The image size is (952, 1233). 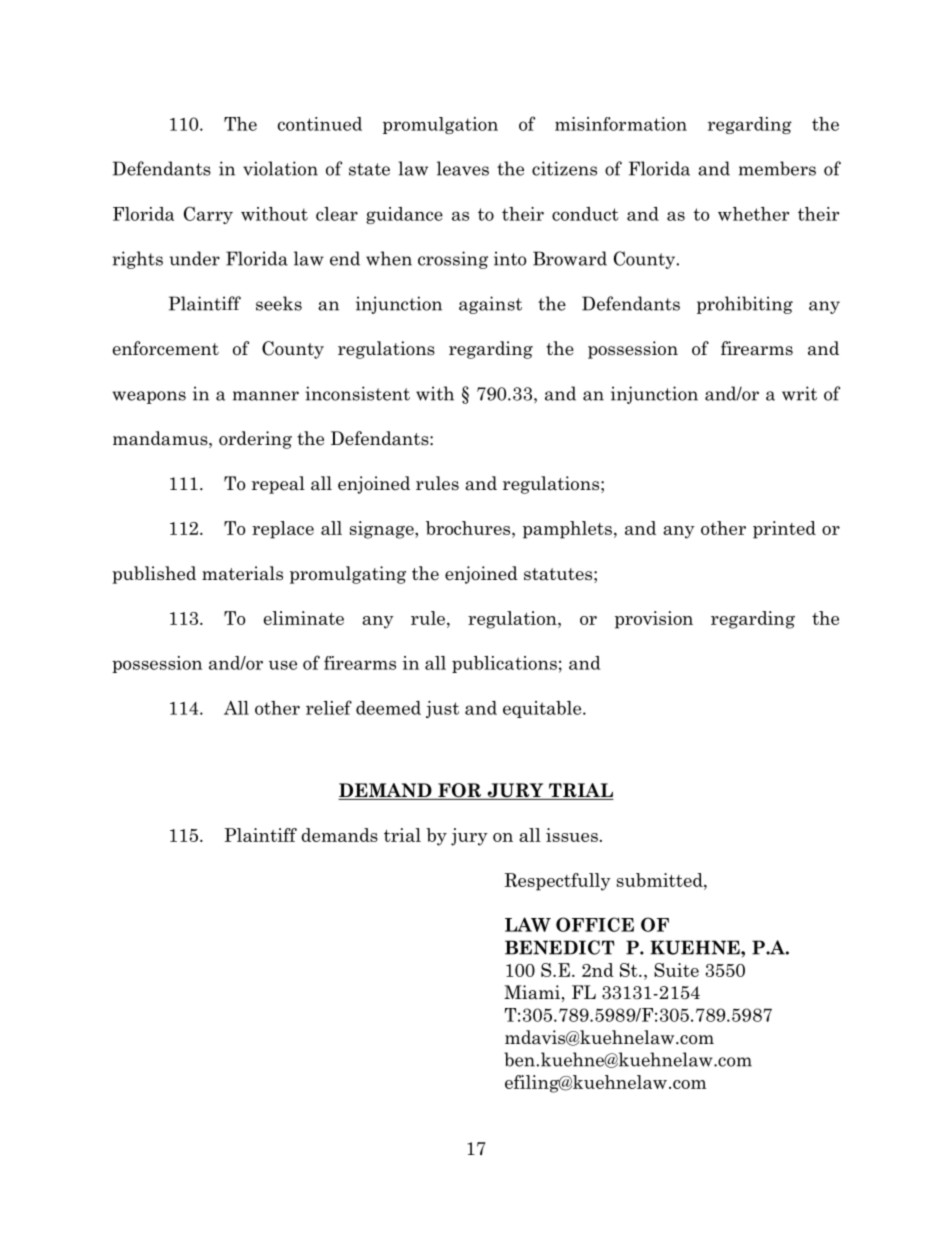 What do you see at coordinates (799, 393) in the screenshot?
I see `writ` at bounding box center [799, 393].
